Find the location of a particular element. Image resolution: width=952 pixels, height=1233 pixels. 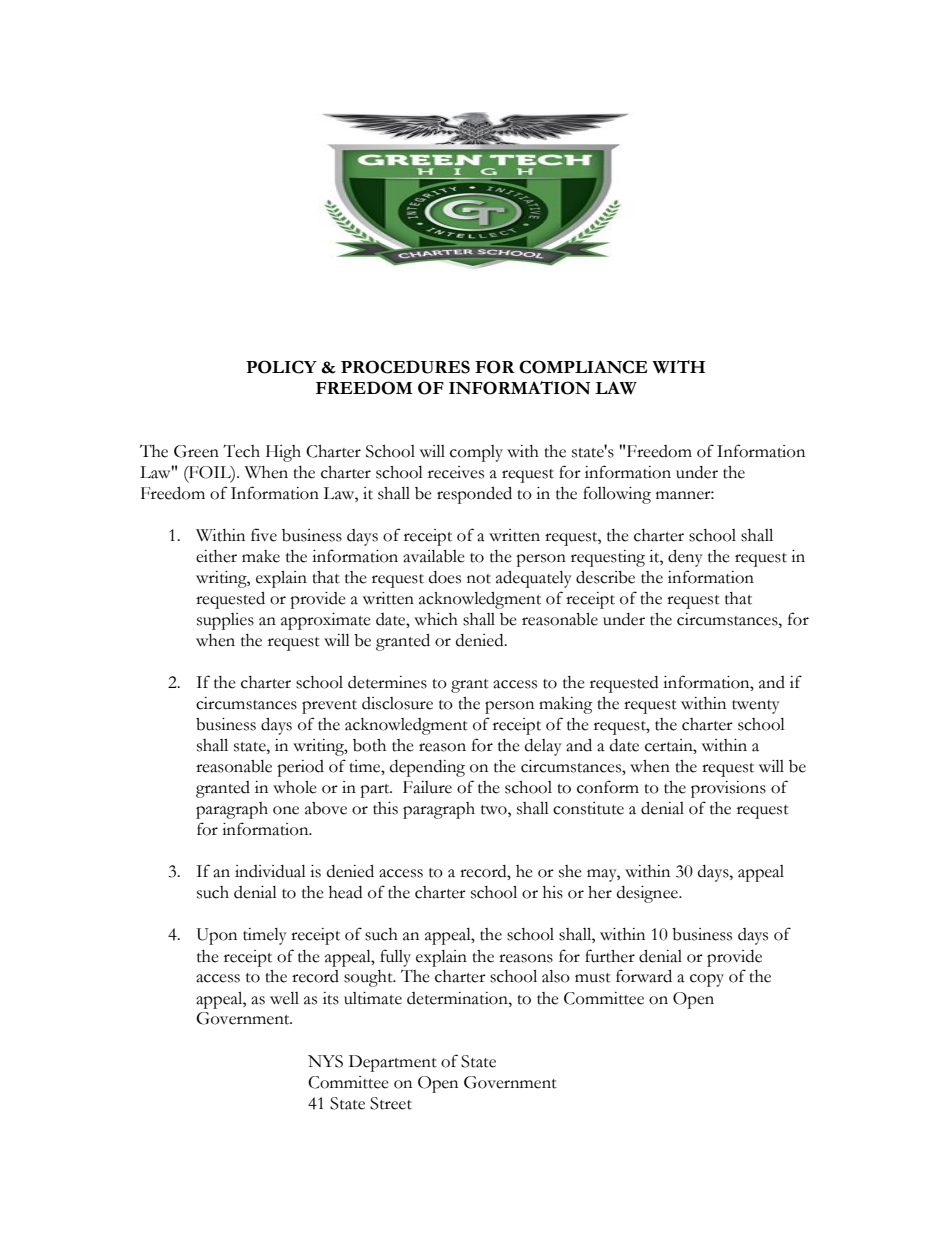

Street is located at coordinates (391, 1103).
